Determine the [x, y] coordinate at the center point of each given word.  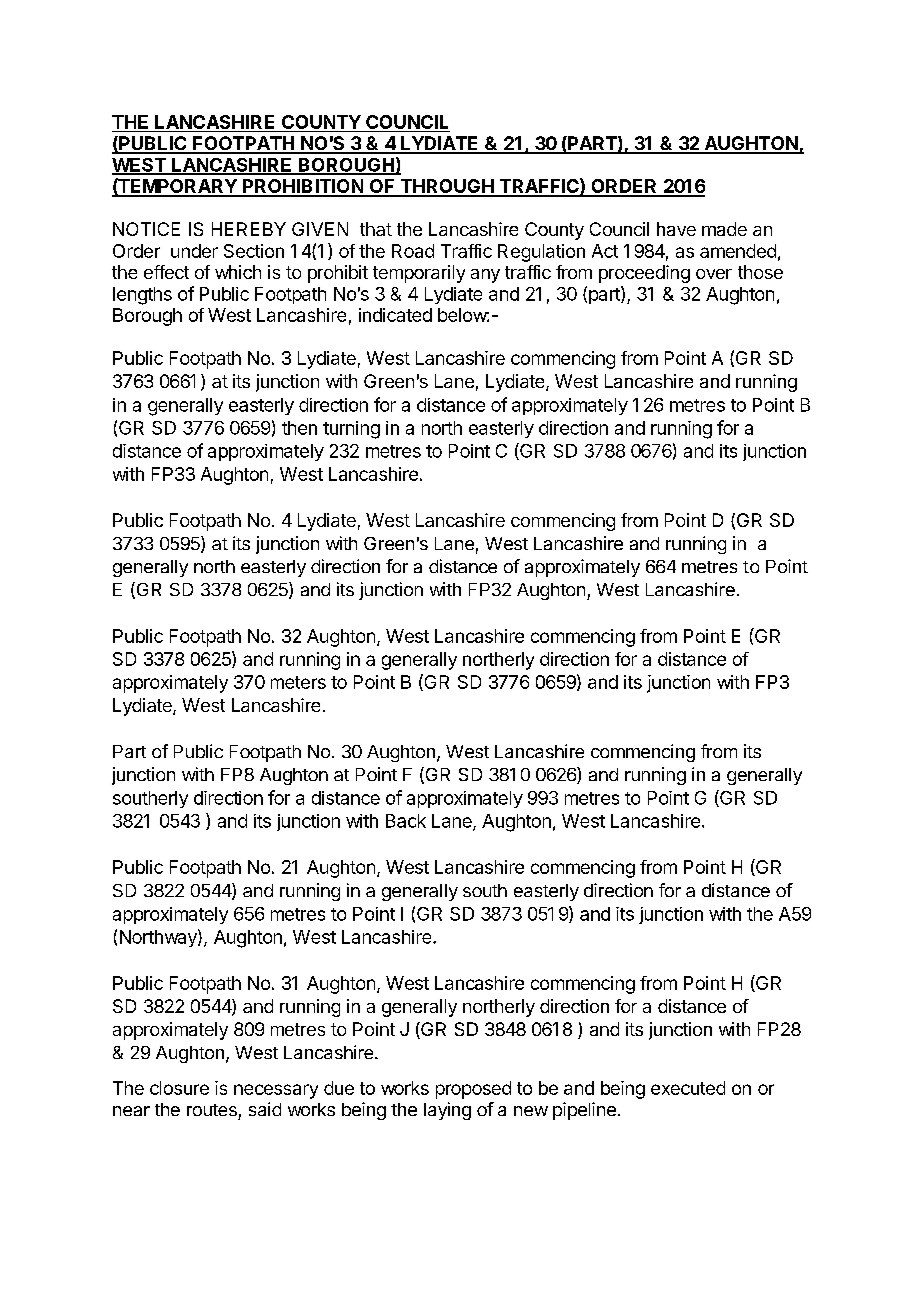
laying [447, 1111]
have [676, 229]
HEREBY [249, 229]
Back [406, 821]
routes [212, 1110]
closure [179, 1088]
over [714, 274]
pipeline [584, 1111]
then [299, 428]
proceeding [644, 274]
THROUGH [446, 187]
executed [688, 1088]
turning [351, 430]
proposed [473, 1090]
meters [298, 682]
